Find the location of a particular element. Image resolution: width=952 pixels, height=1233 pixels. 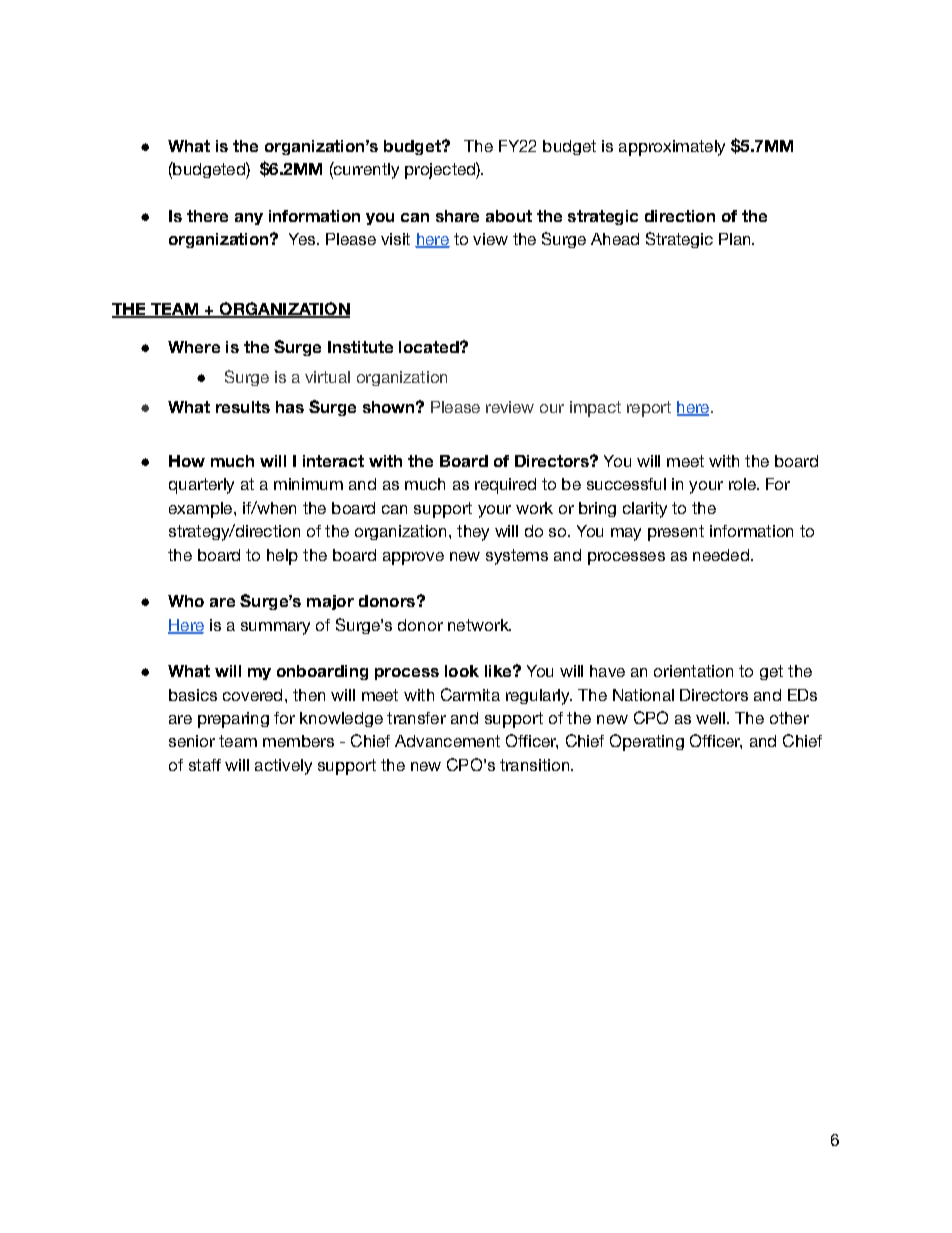

members is located at coordinates (298, 741).
